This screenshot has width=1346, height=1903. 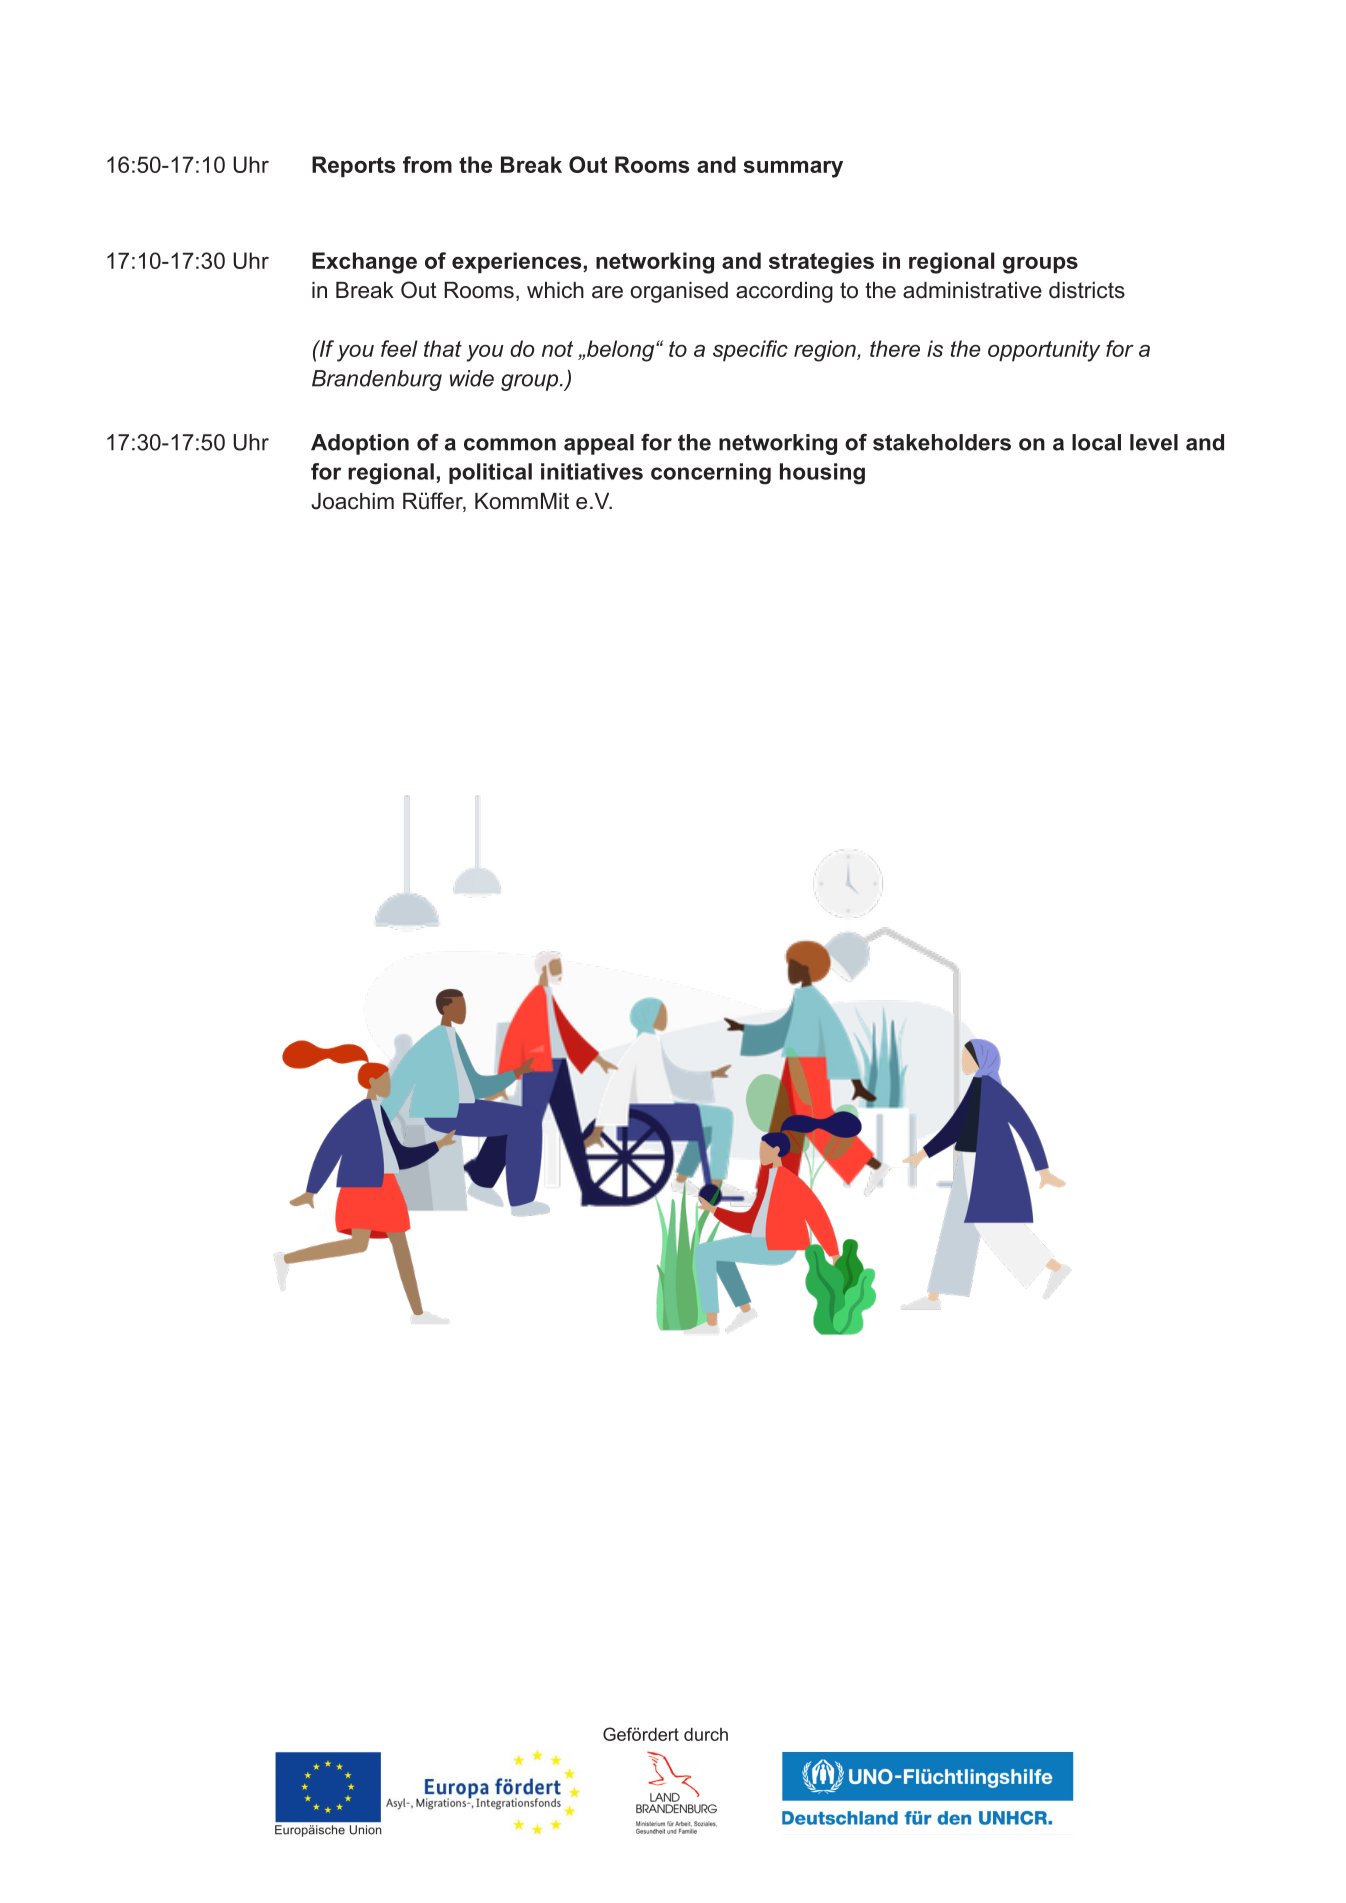 I want to click on local, so click(x=1096, y=442).
